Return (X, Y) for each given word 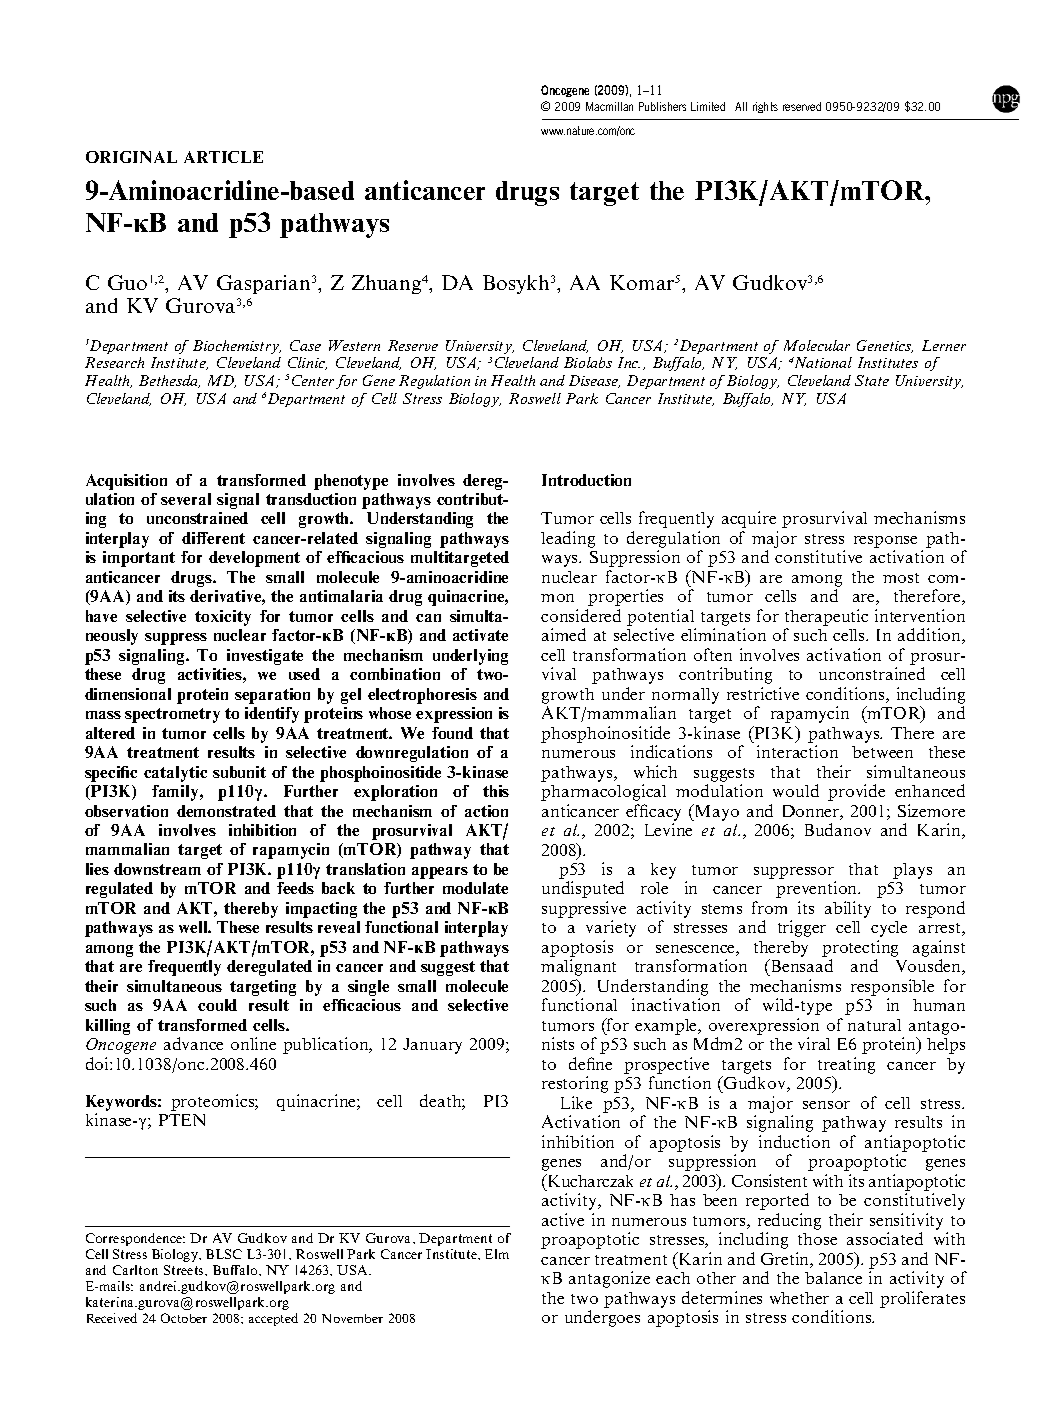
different (213, 538)
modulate (475, 888)
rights (765, 107)
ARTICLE (223, 157)
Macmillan (609, 106)
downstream (157, 869)
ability (848, 909)
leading (568, 539)
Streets (185, 1270)
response (885, 543)
